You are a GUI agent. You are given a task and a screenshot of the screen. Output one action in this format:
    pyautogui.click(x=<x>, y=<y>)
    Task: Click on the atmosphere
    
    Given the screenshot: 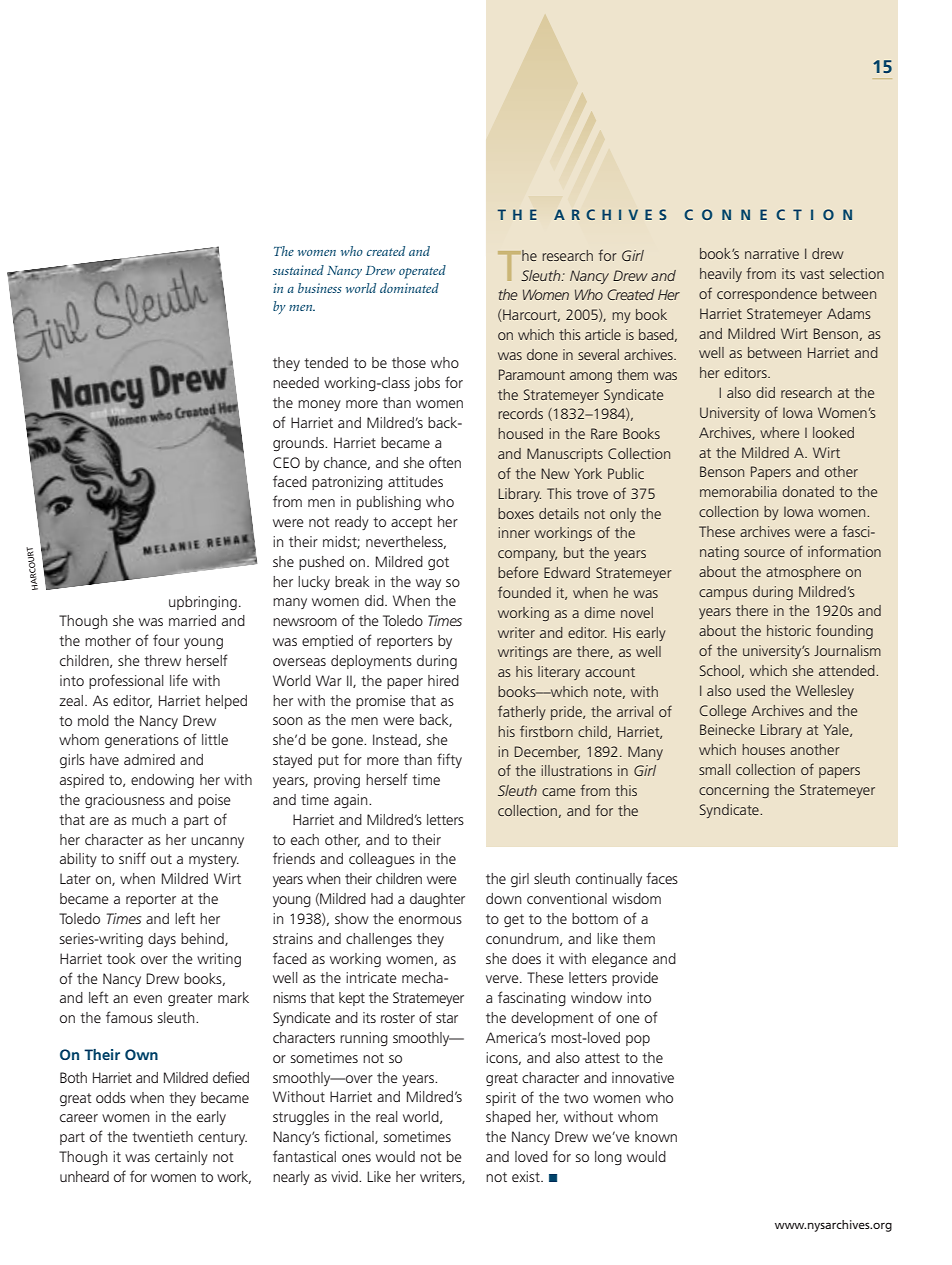 What is the action you would take?
    pyautogui.click(x=803, y=573)
